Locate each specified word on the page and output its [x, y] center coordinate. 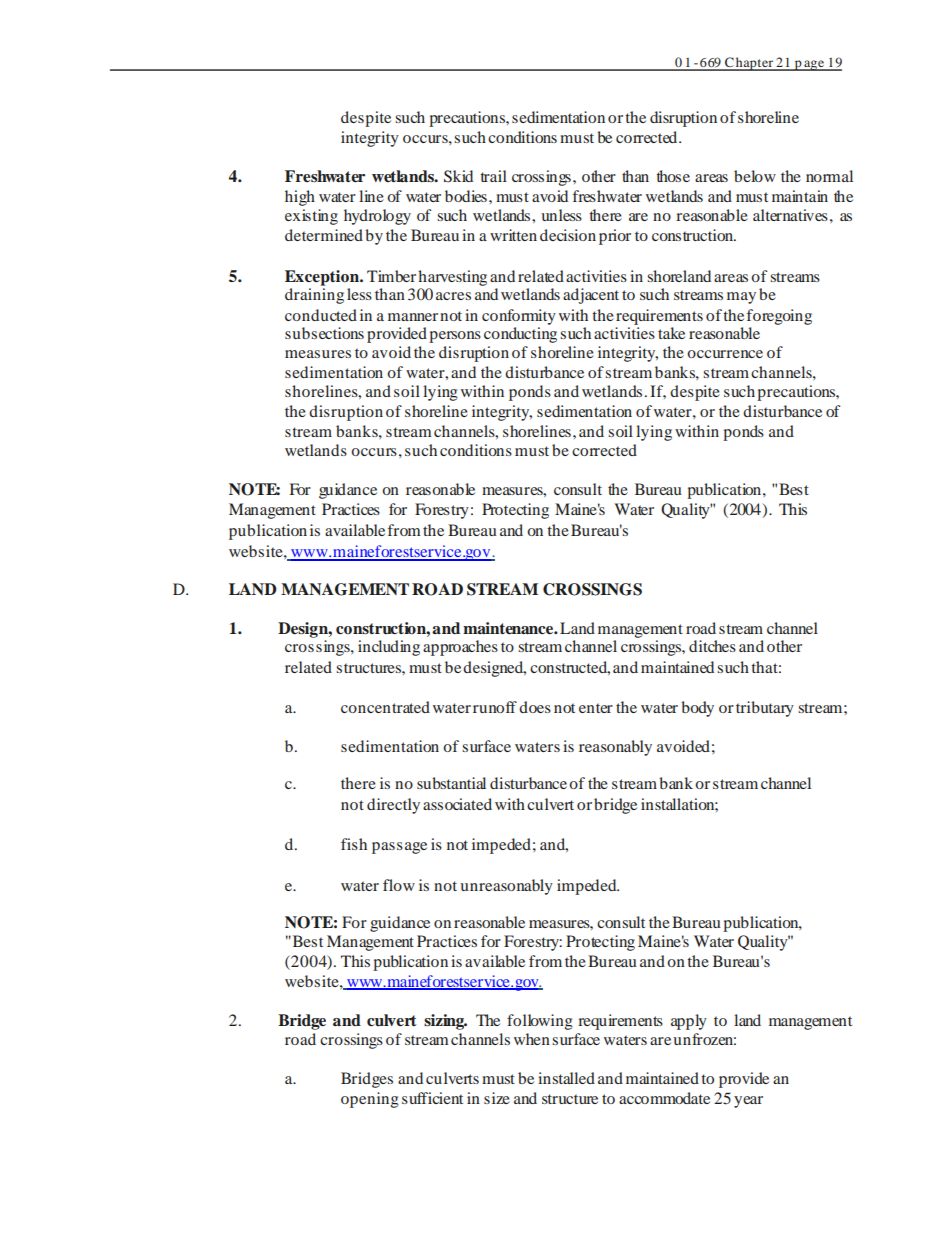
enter [596, 708]
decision [568, 235]
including [389, 648]
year [748, 1102]
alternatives [790, 215]
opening [370, 1100]
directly [393, 806]
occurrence [725, 354]
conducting [520, 335]
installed [566, 1078]
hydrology [377, 217]
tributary [765, 709]
